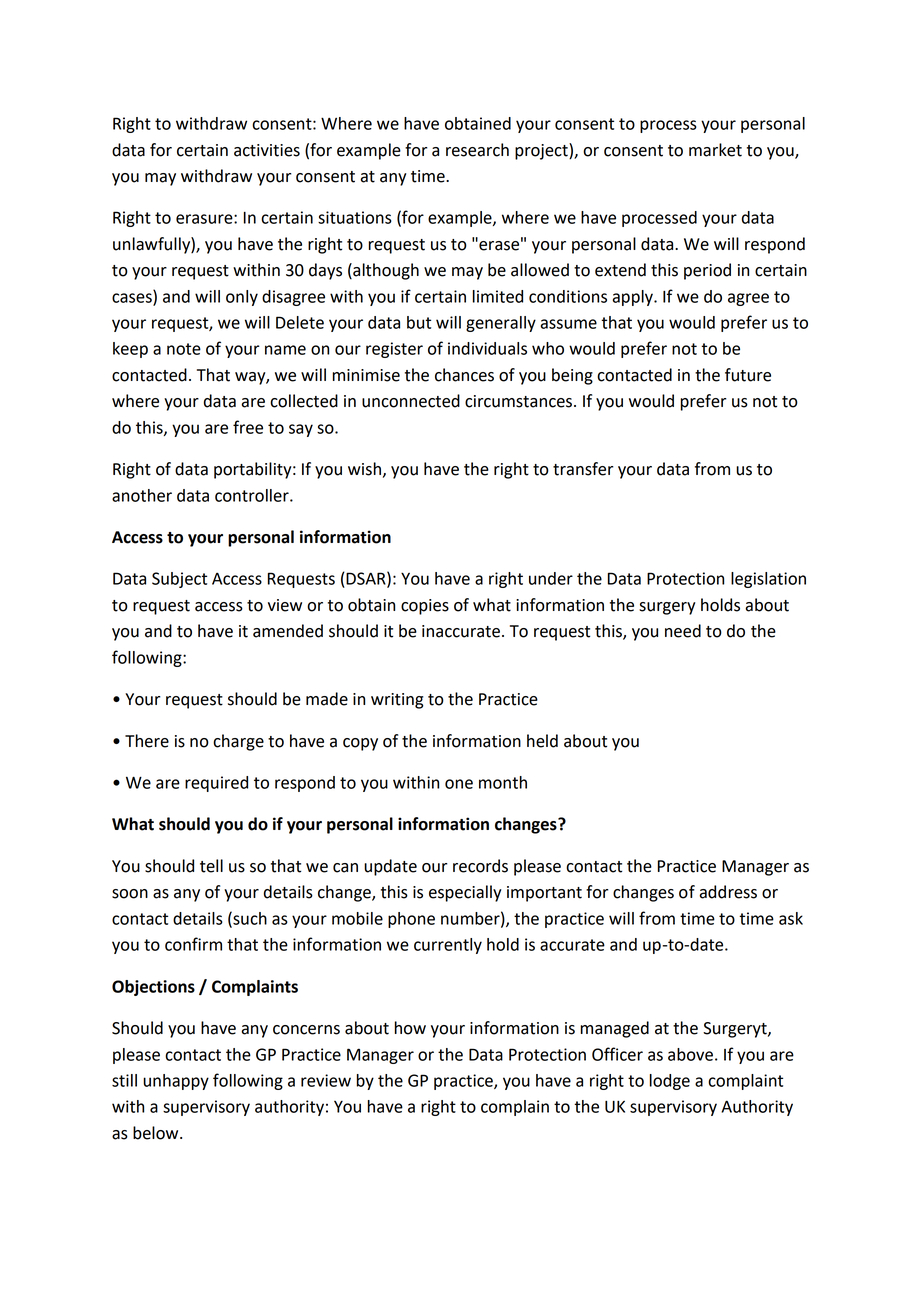  Describe the element at coordinates (425, 607) in the image. I see `copies` at that location.
